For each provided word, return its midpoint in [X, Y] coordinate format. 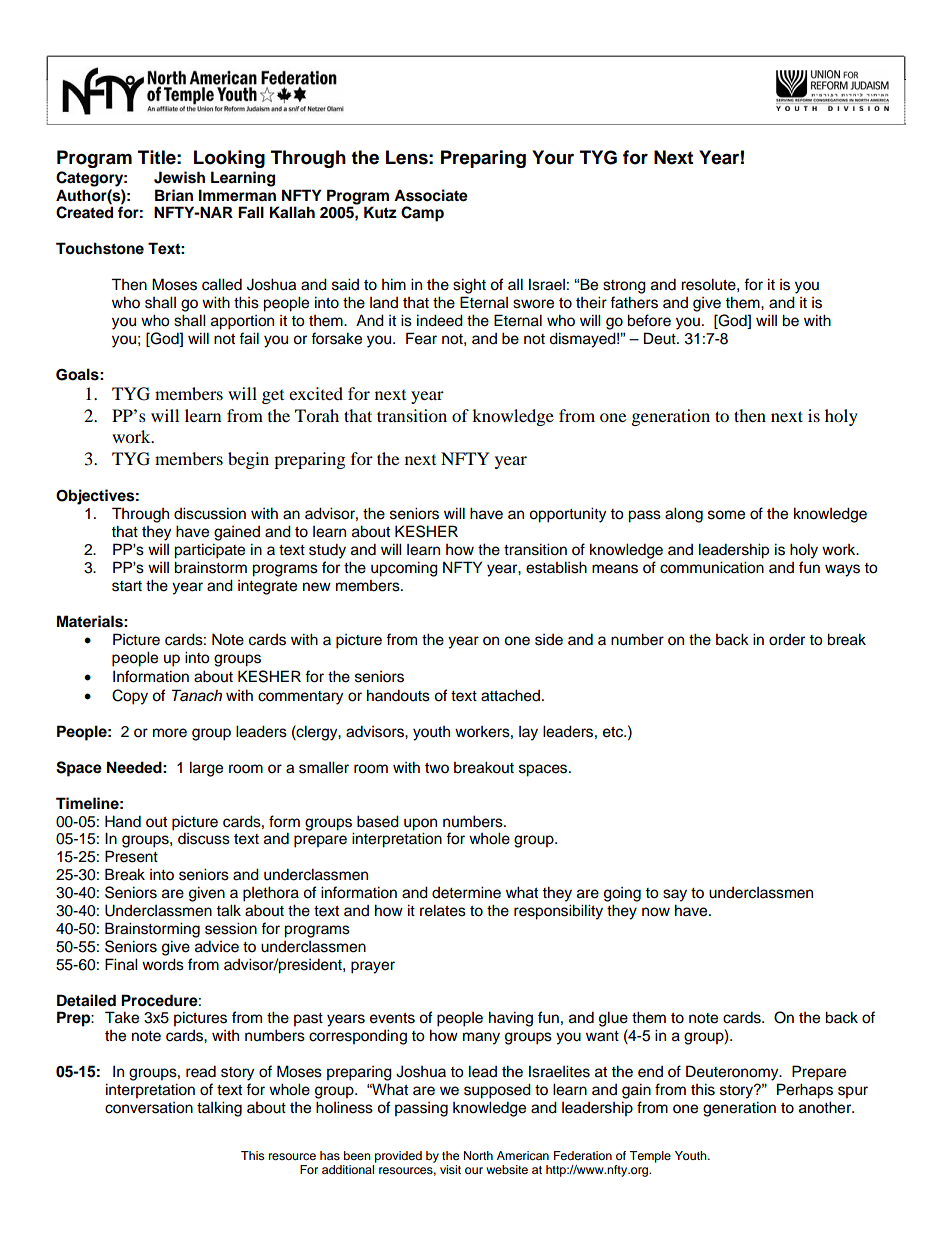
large [206, 769]
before [649, 320]
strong [624, 287]
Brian [174, 195]
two [437, 768]
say [675, 895]
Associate [431, 195]
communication [712, 567]
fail [249, 338]
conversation [149, 1108]
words [163, 964]
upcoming [404, 569]
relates [443, 910]
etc [614, 732]
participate [209, 551]
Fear [421, 338]
